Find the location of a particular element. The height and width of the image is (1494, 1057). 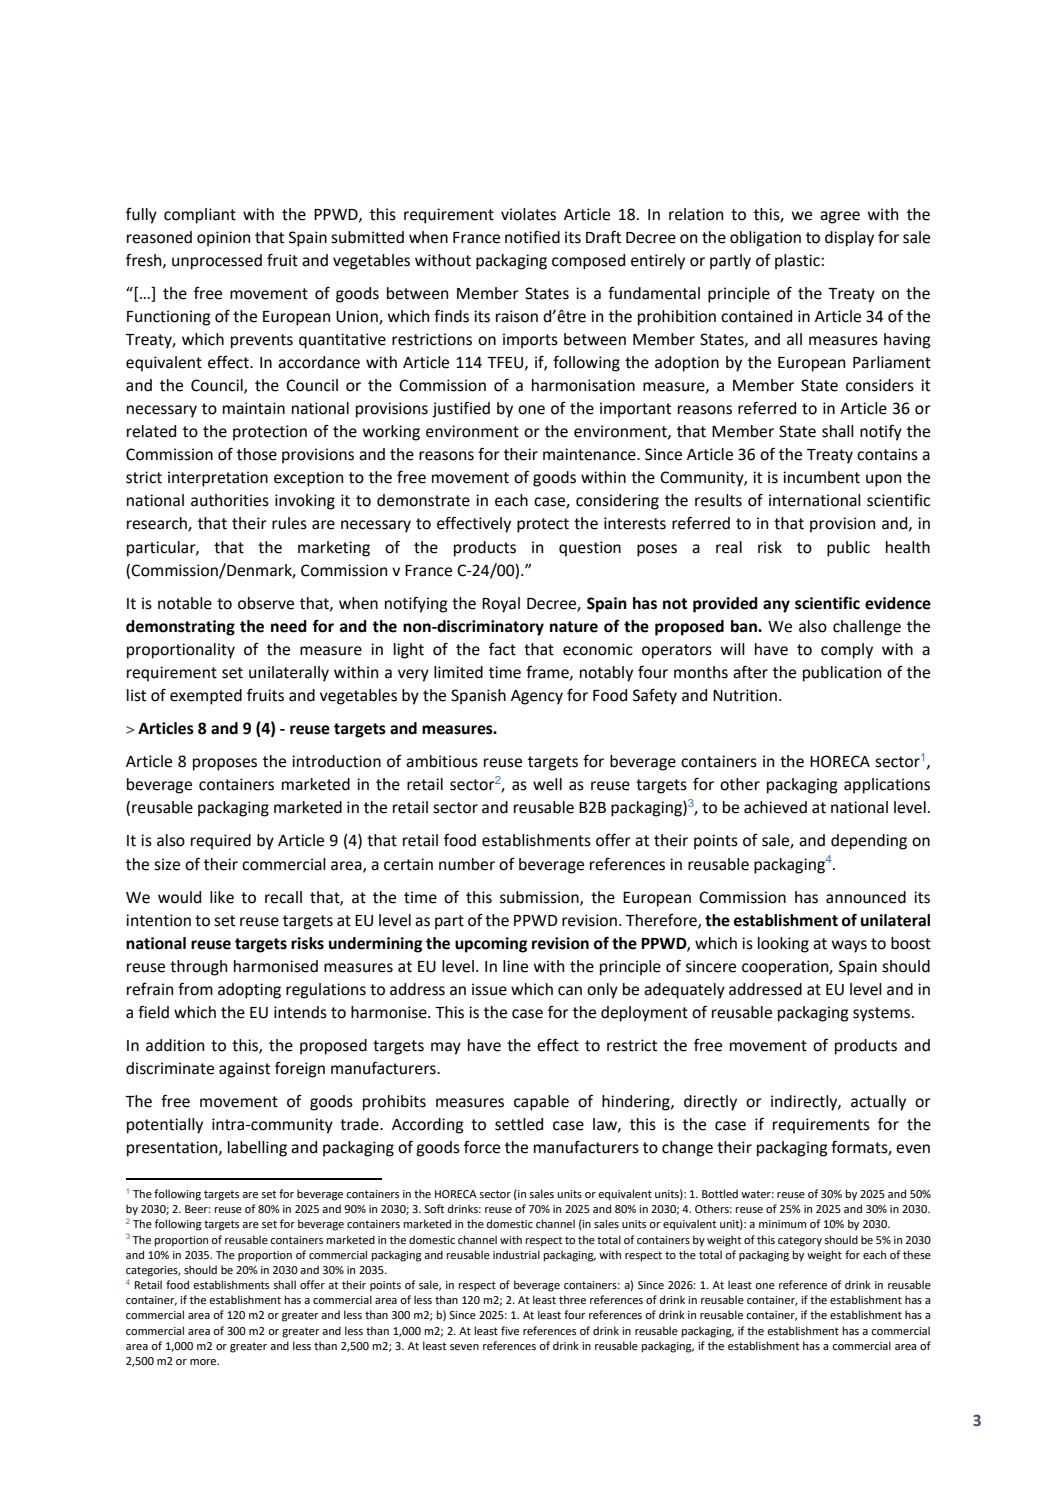

against is located at coordinates (244, 1070).
